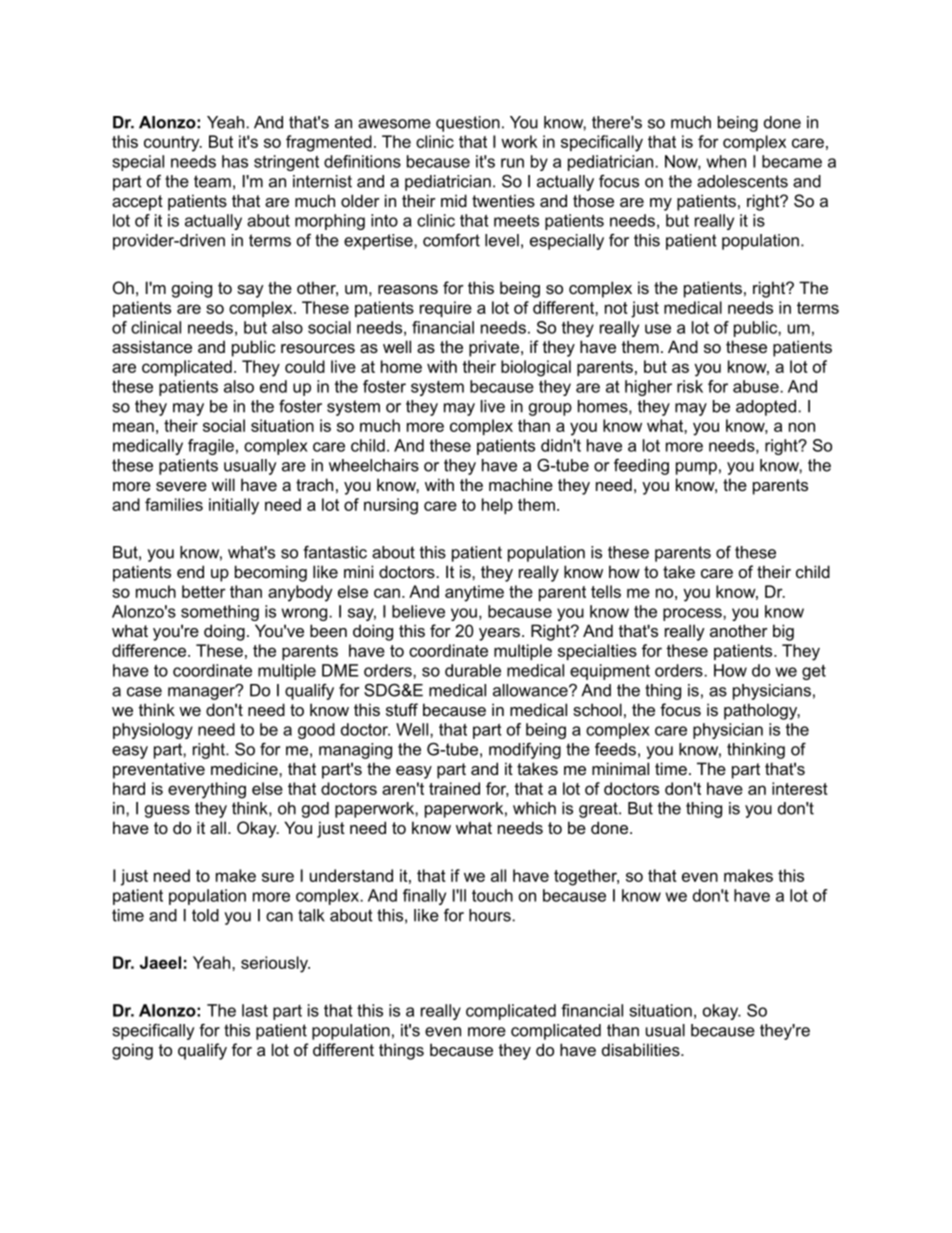  I want to click on guess, so click(167, 811).
